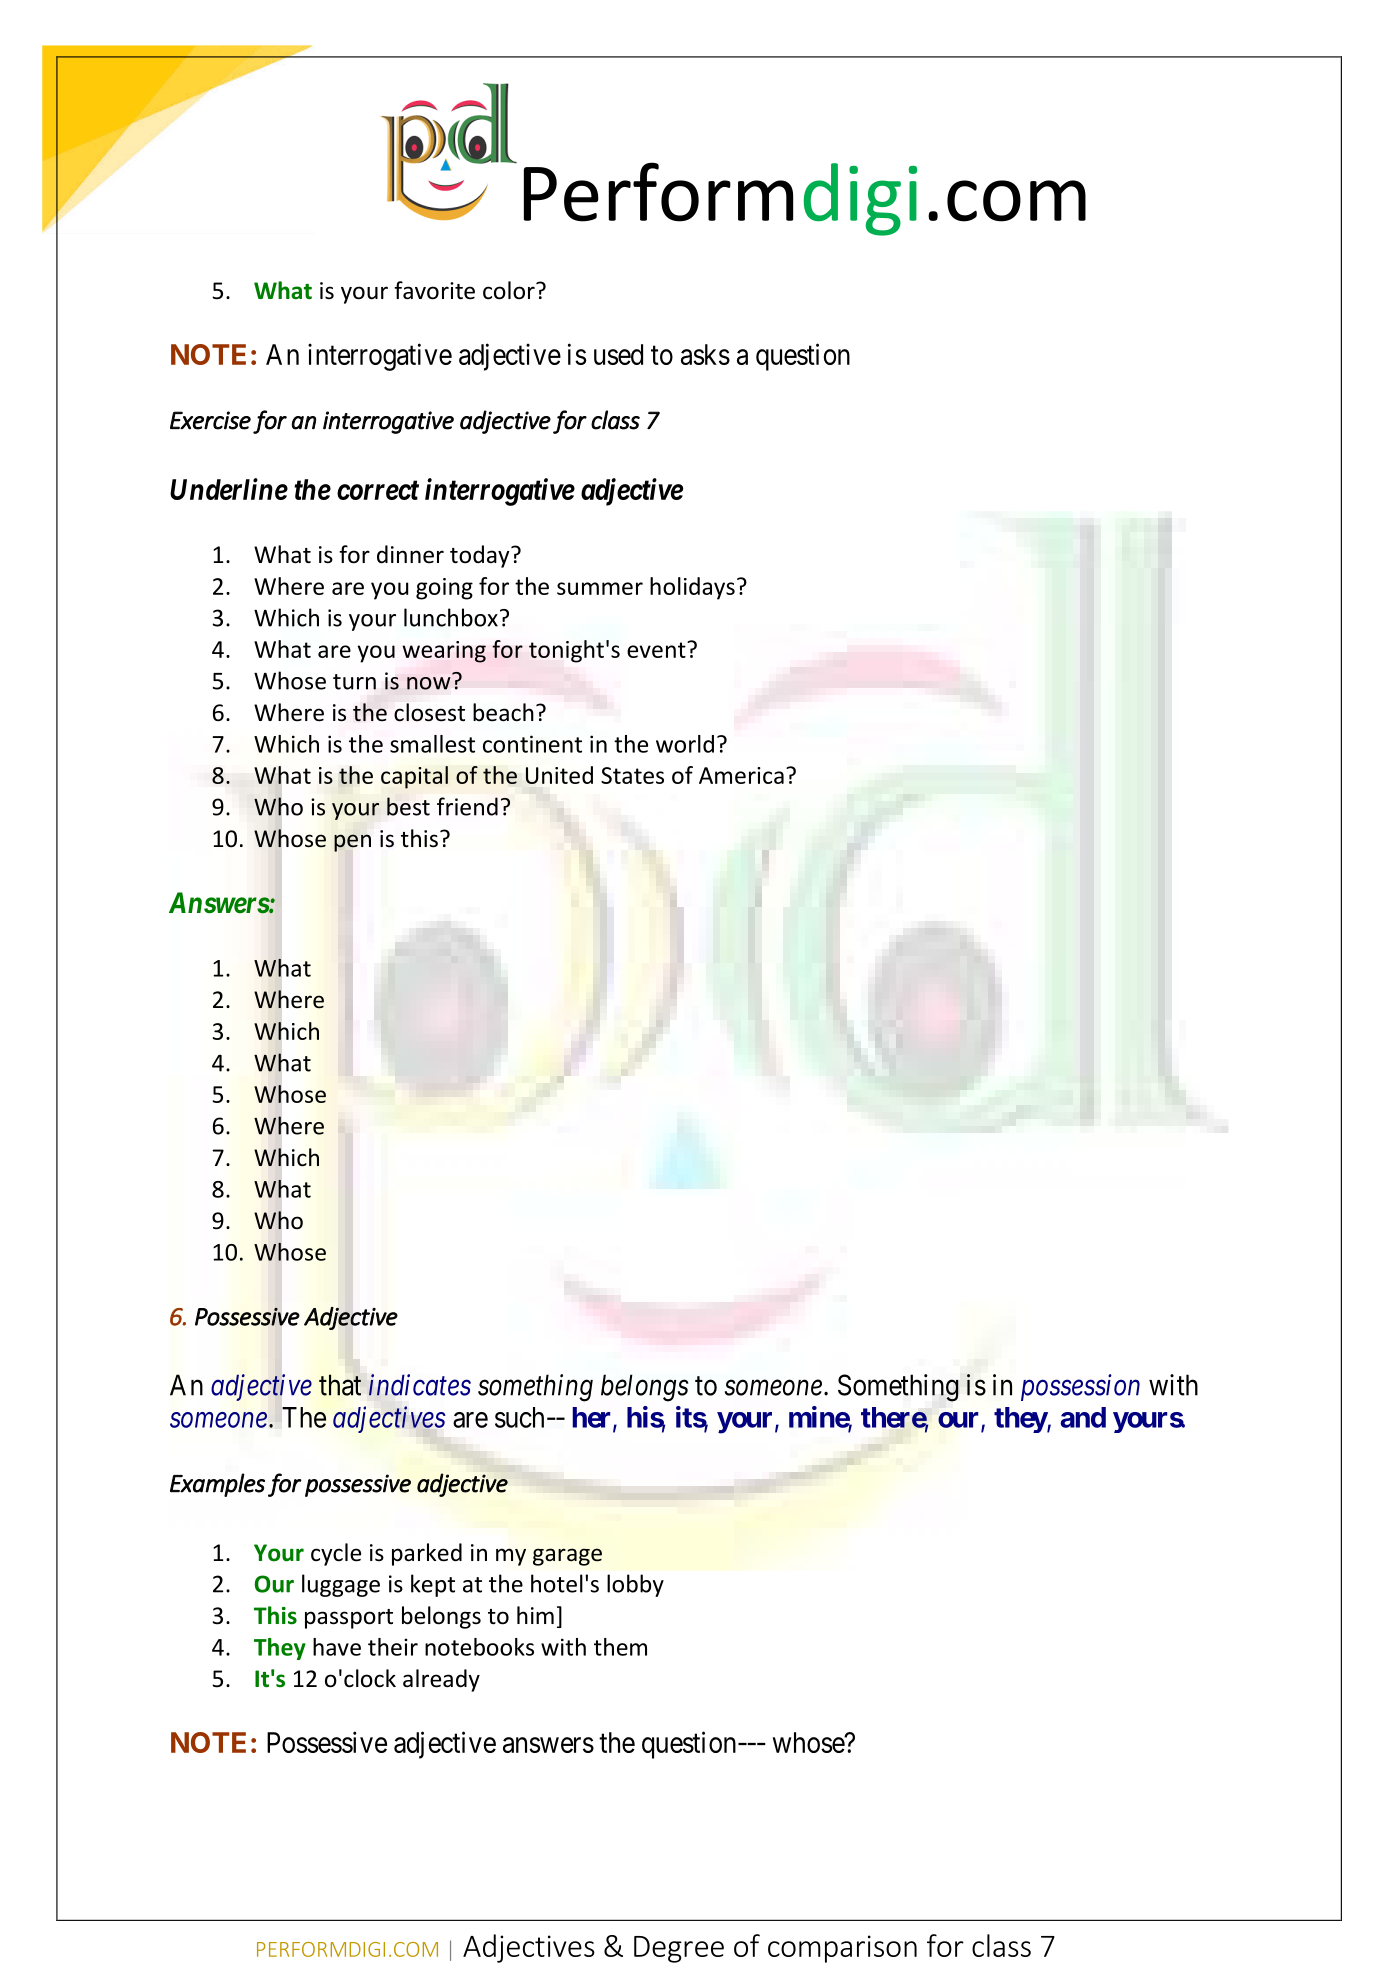 The height and width of the page is (1977, 1398). I want to click on asks, so click(705, 354).
